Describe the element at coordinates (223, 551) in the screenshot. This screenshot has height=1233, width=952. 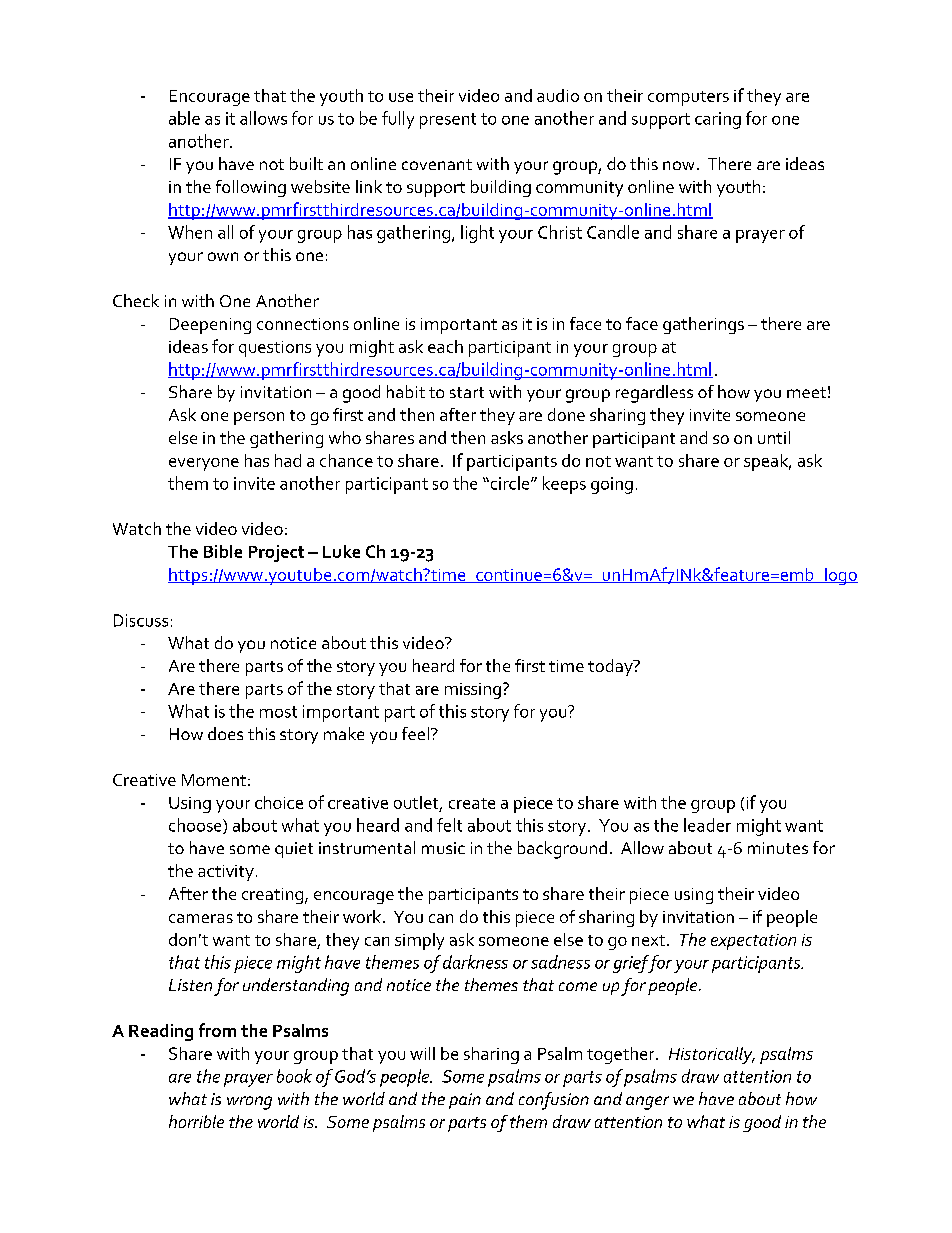
I see `Bible` at that location.
